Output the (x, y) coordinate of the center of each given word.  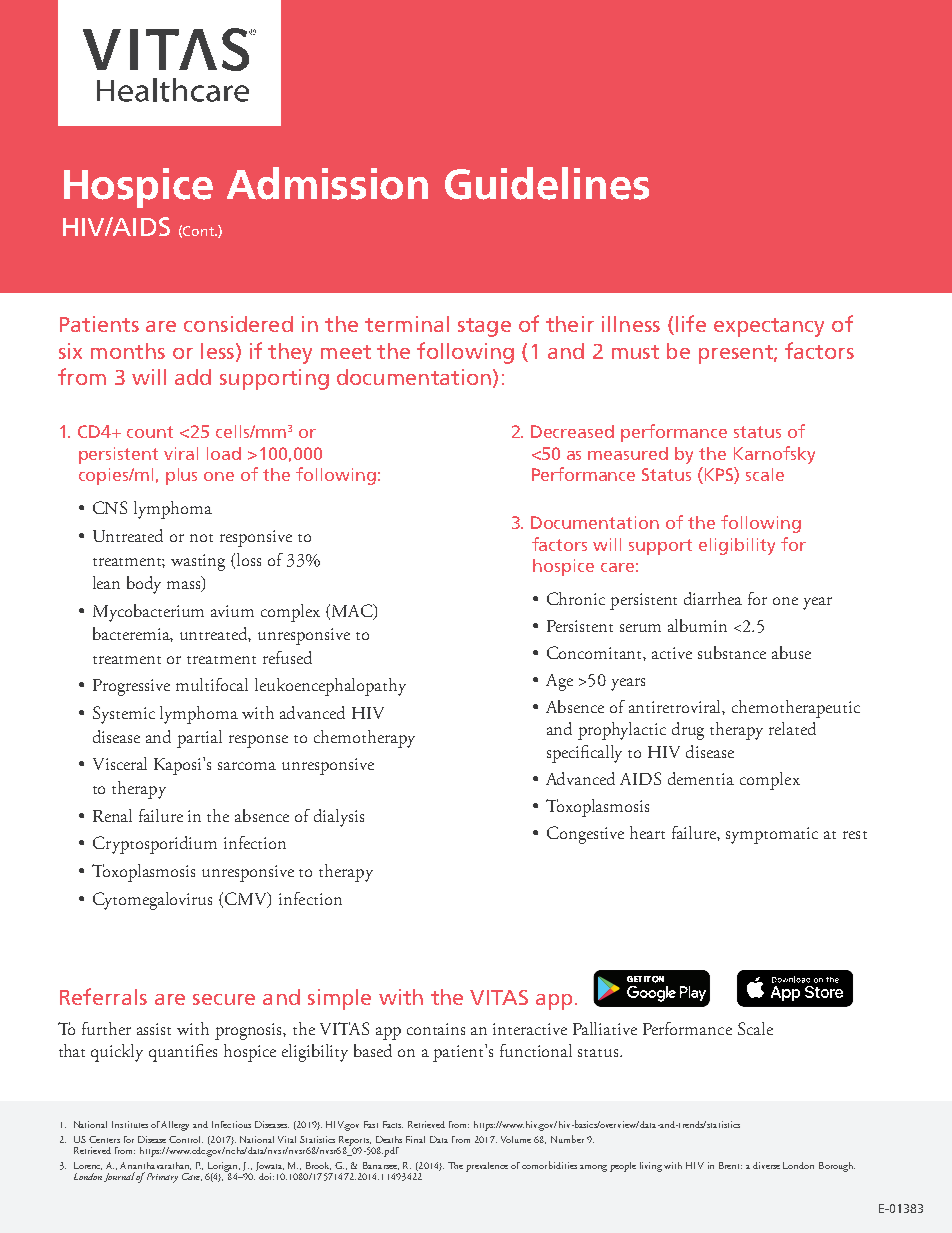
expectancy (769, 327)
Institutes (130, 1124)
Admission (327, 183)
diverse (766, 1165)
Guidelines (547, 183)
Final (415, 1139)
